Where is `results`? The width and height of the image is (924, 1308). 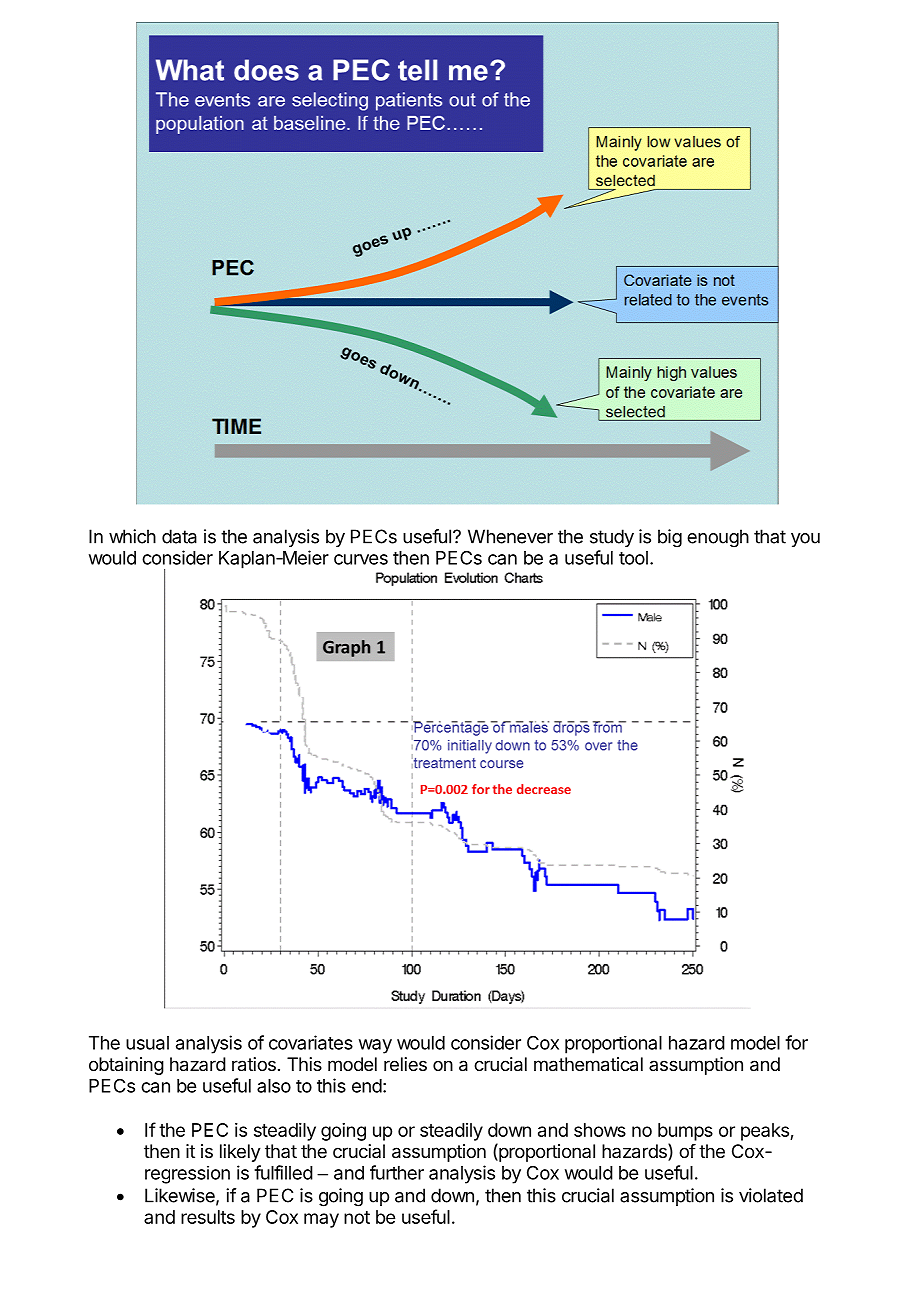
results is located at coordinates (208, 1217).
